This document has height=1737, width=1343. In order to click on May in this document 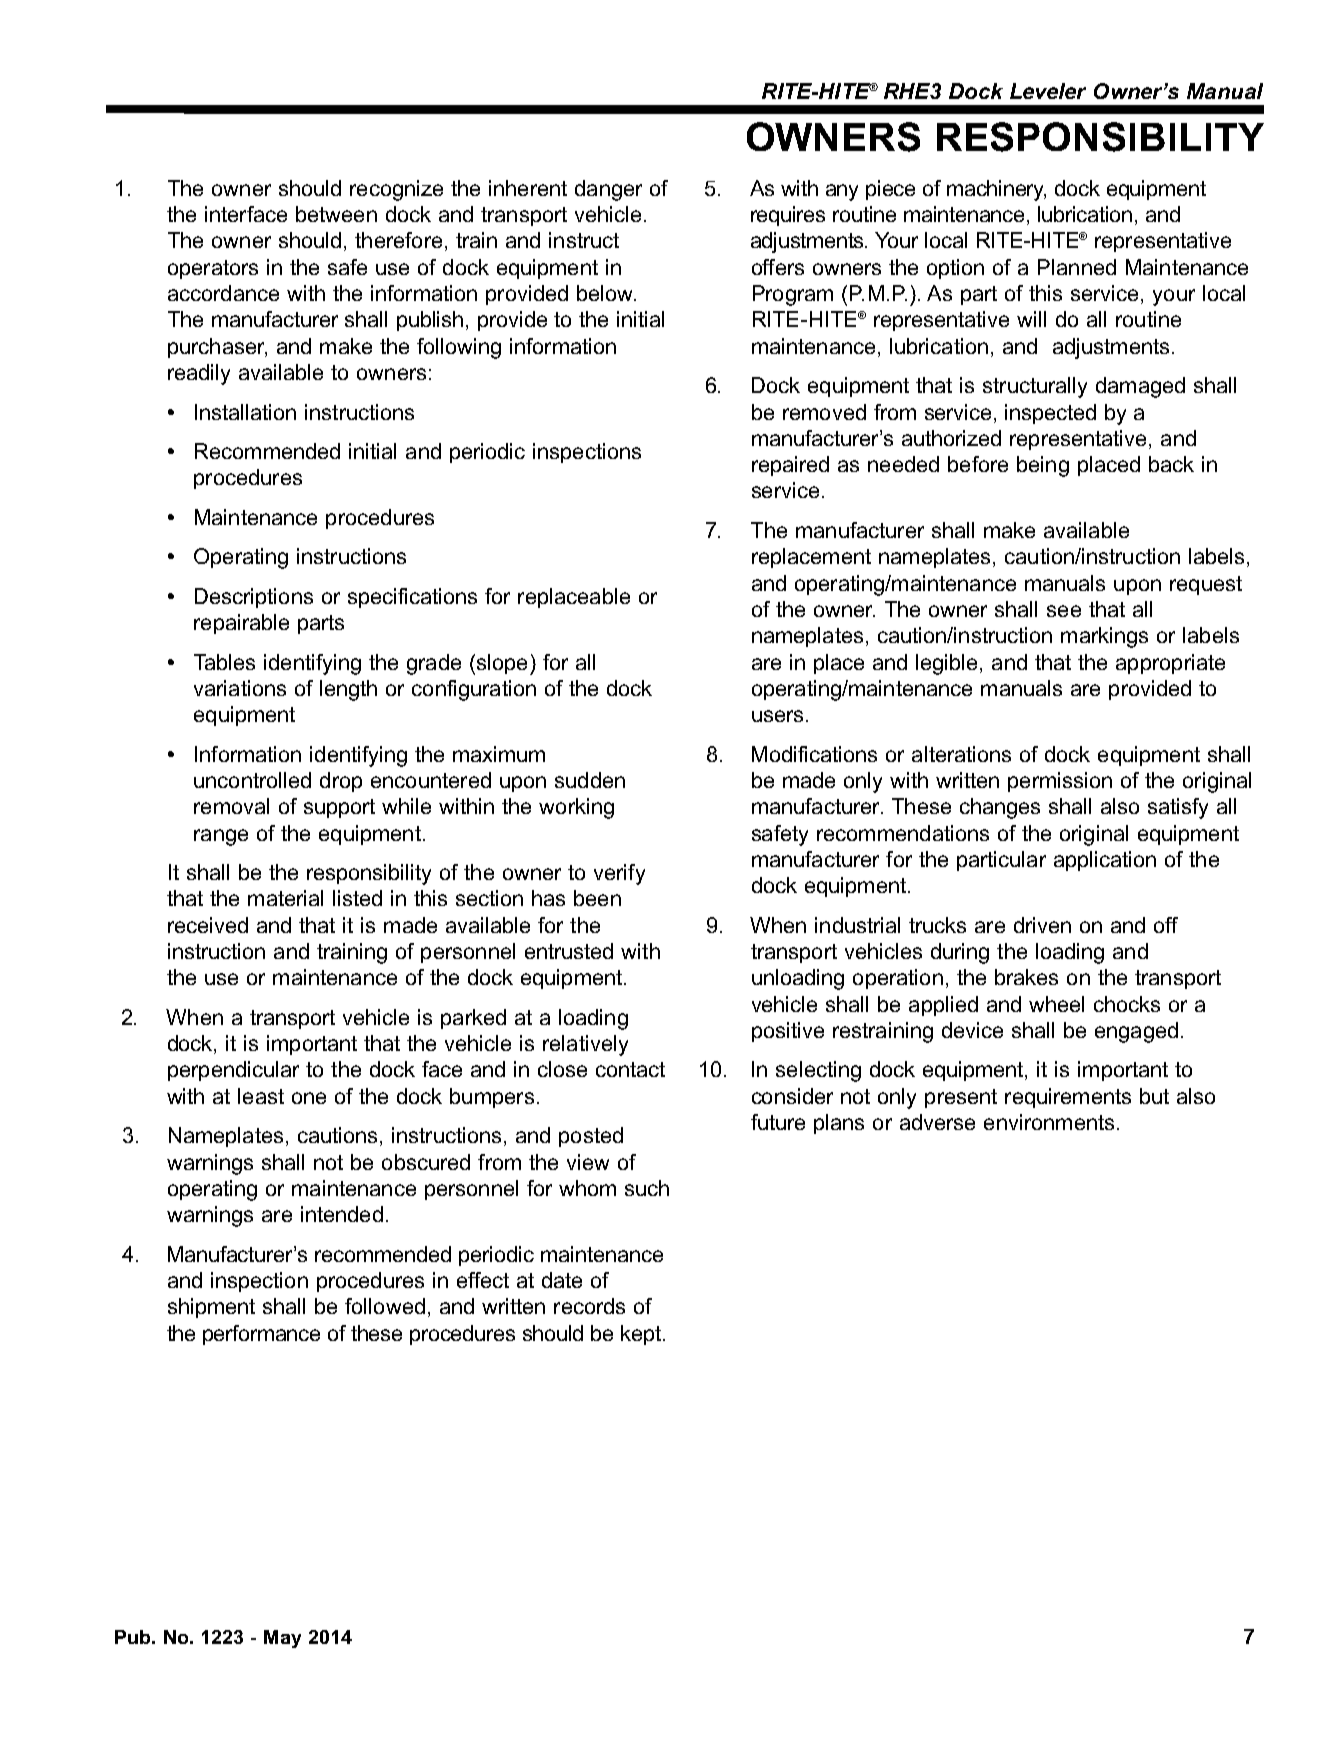, I will do `click(282, 1639)`.
